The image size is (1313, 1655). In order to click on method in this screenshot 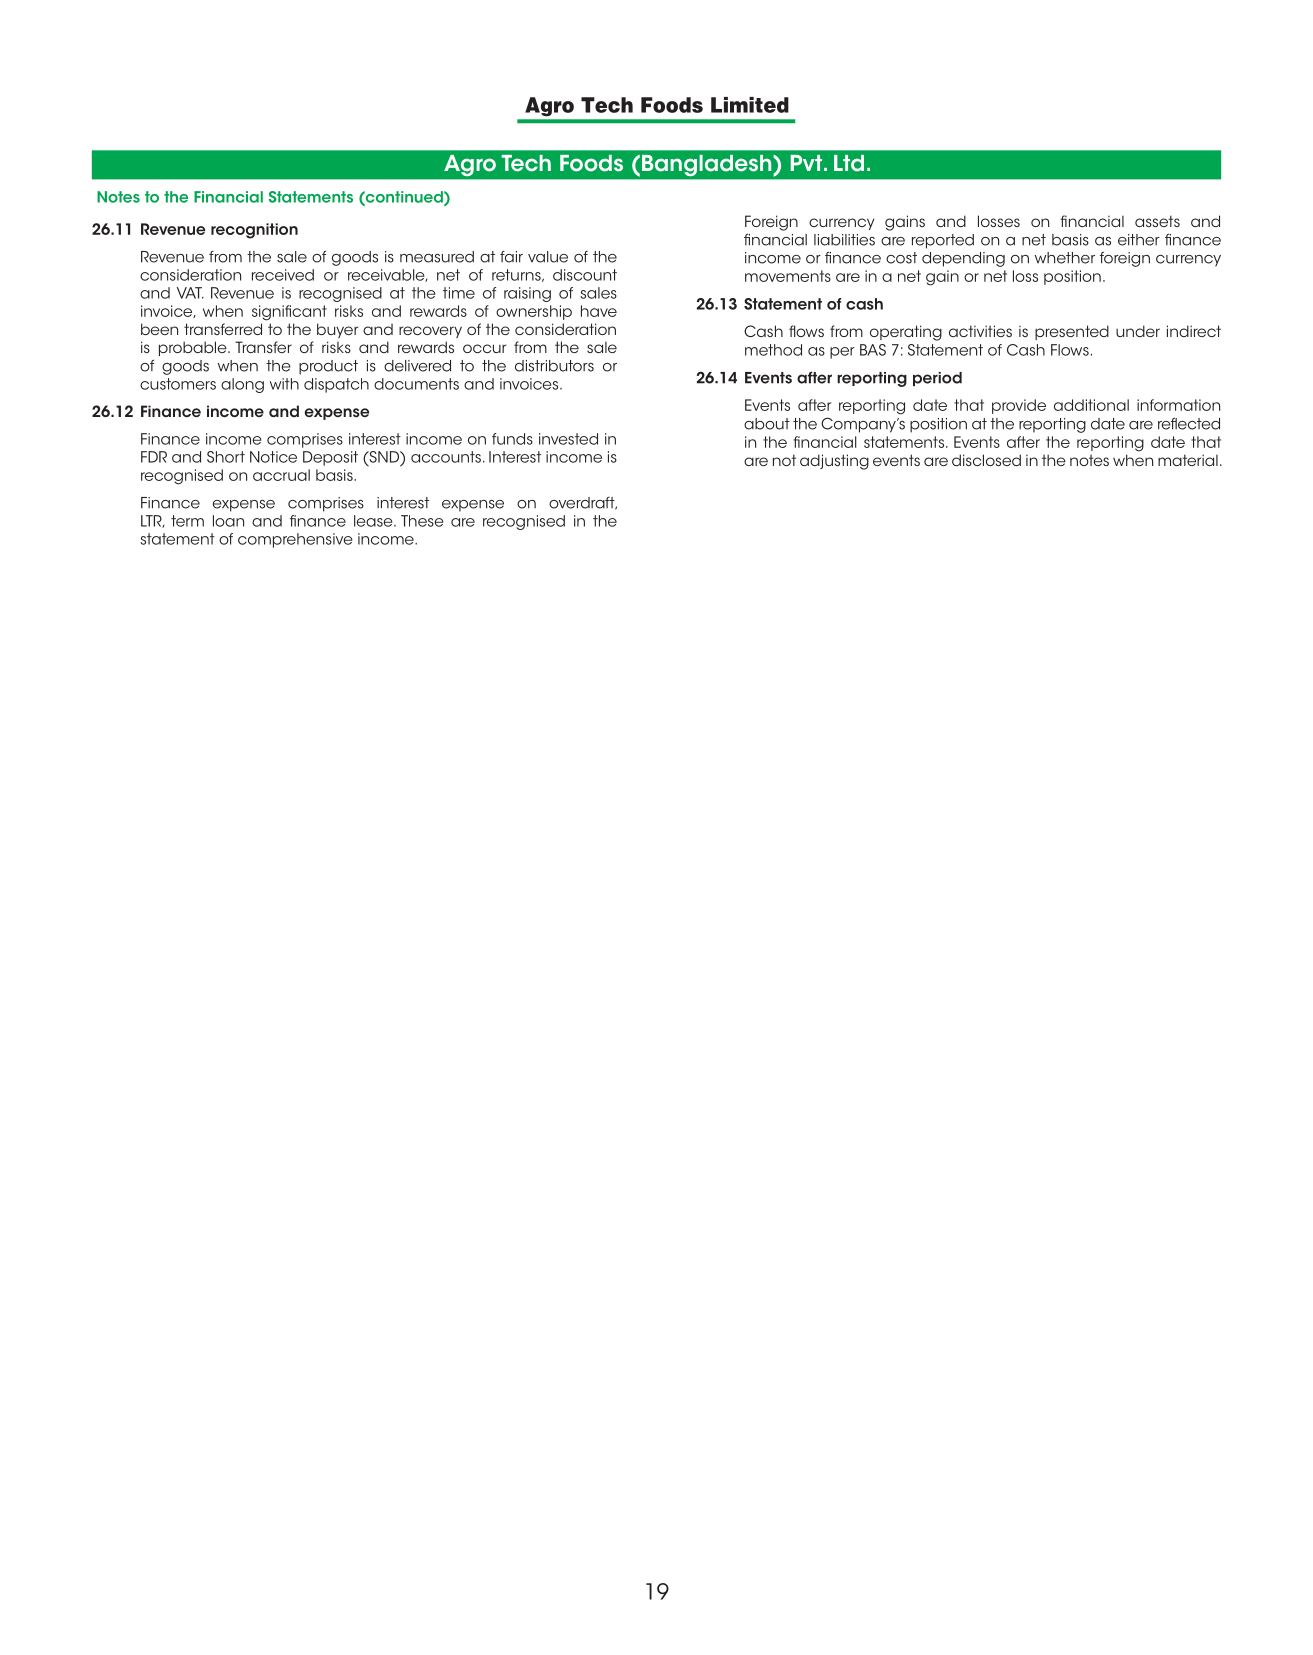, I will do `click(773, 350)`.
